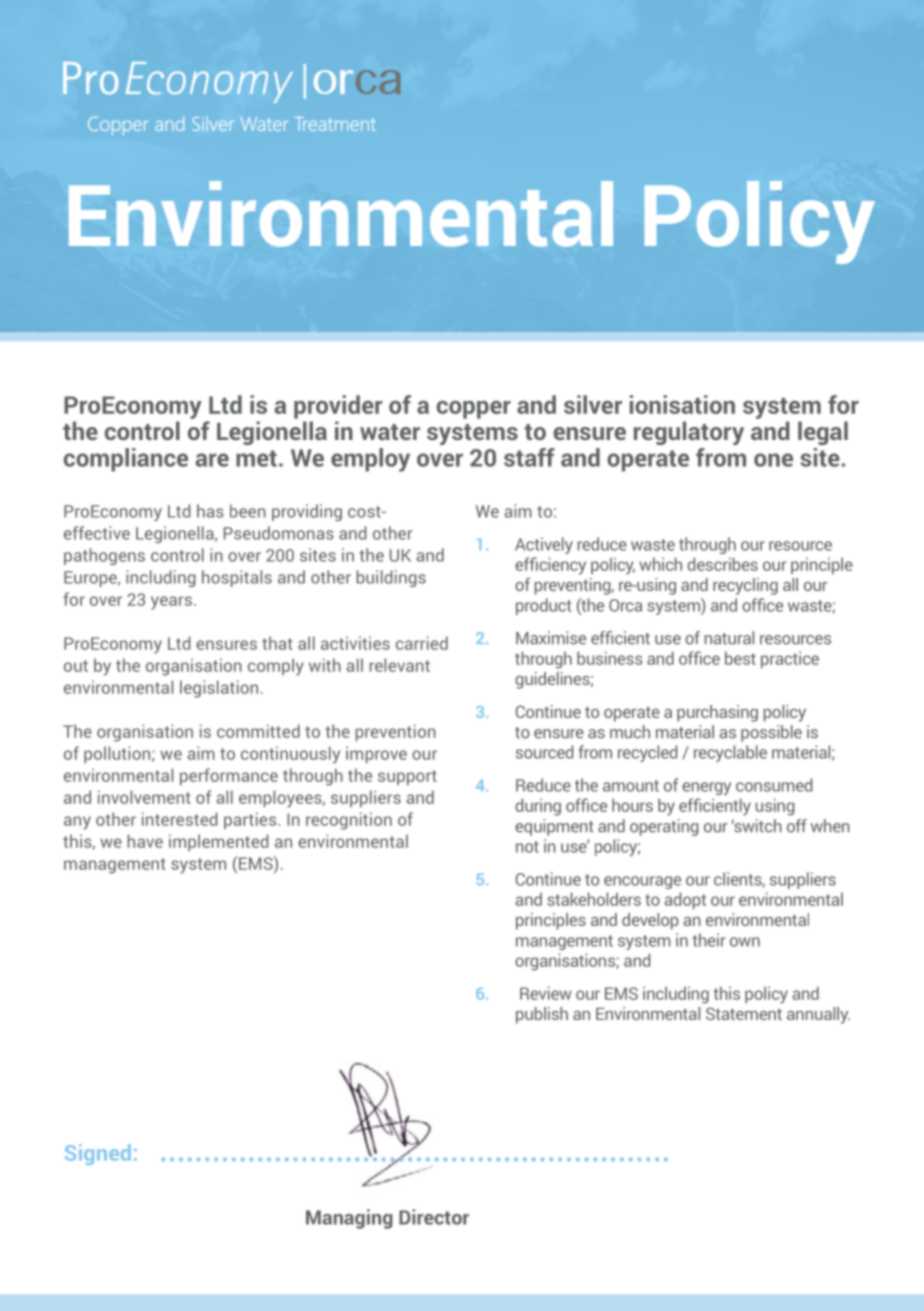 Image resolution: width=924 pixels, height=1311 pixels. What do you see at coordinates (407, 777) in the document?
I see `support` at bounding box center [407, 777].
